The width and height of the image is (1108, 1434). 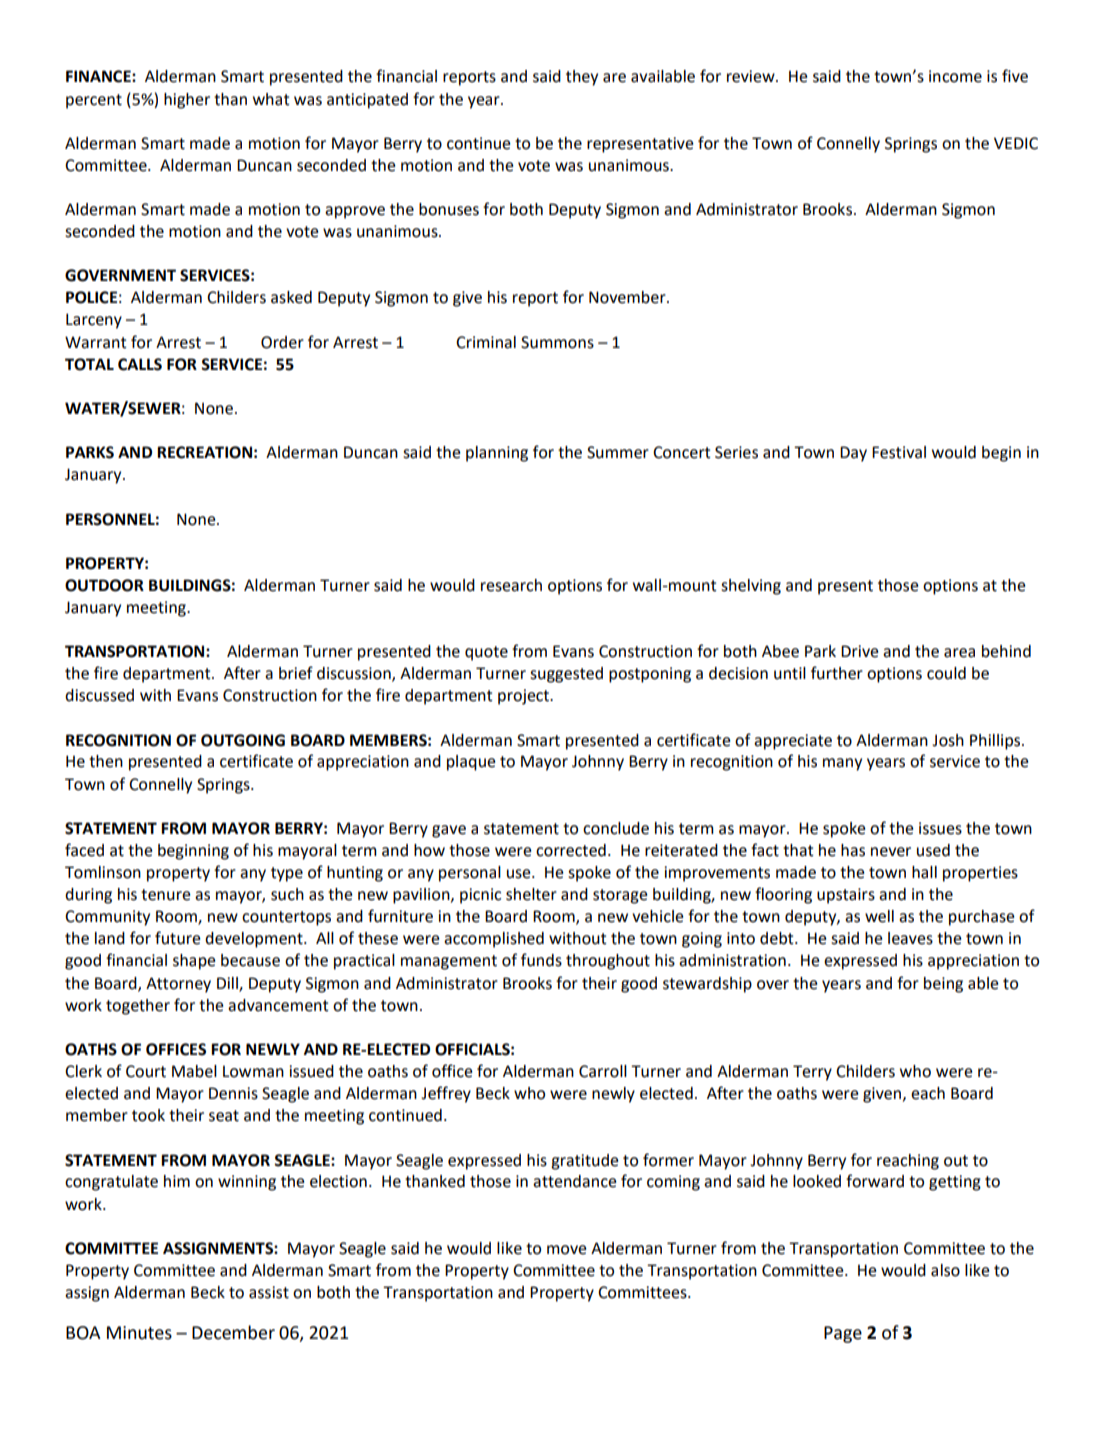 I want to click on higher, so click(x=187, y=101).
